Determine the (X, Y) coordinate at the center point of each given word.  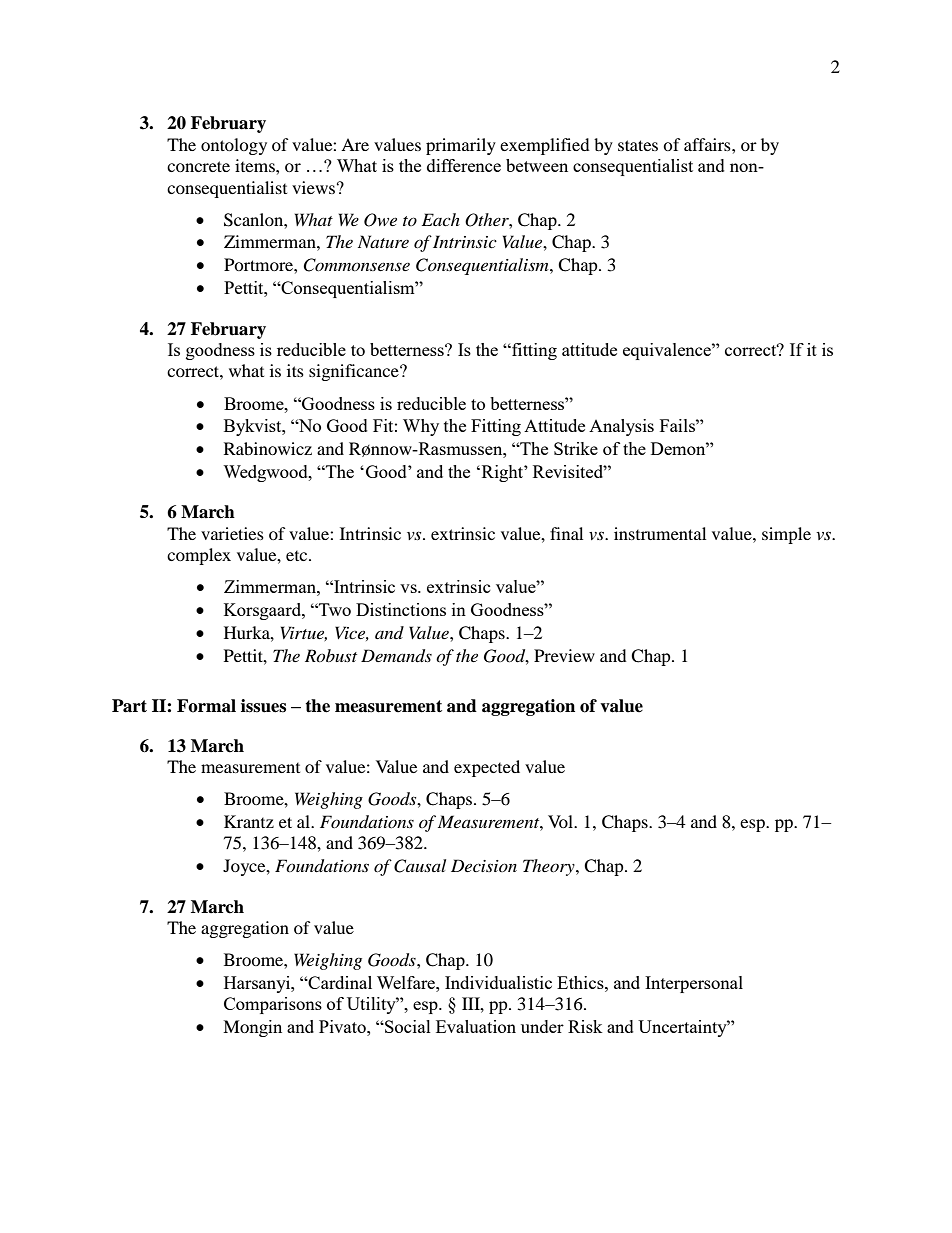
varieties (232, 533)
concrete (198, 166)
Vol (562, 821)
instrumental (660, 533)
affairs (708, 144)
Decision (484, 865)
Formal (206, 706)
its (295, 370)
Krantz (249, 821)
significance (355, 372)
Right (502, 473)
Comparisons (273, 1005)
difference (464, 165)
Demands (396, 656)
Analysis (621, 427)
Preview (564, 655)
